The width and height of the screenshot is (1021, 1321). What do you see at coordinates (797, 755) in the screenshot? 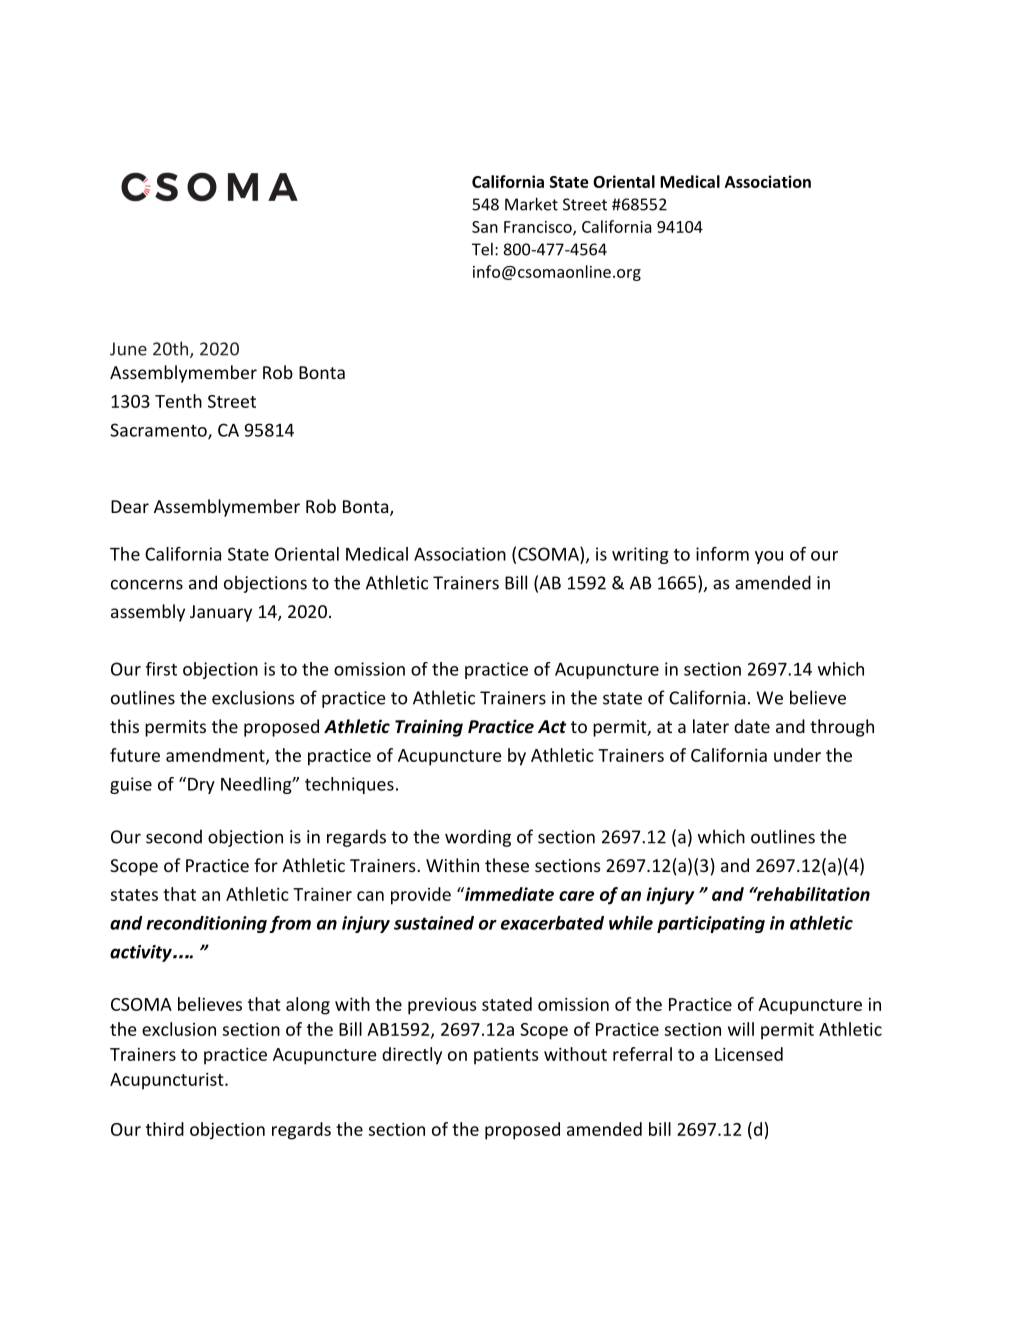
I see `under` at bounding box center [797, 755].
